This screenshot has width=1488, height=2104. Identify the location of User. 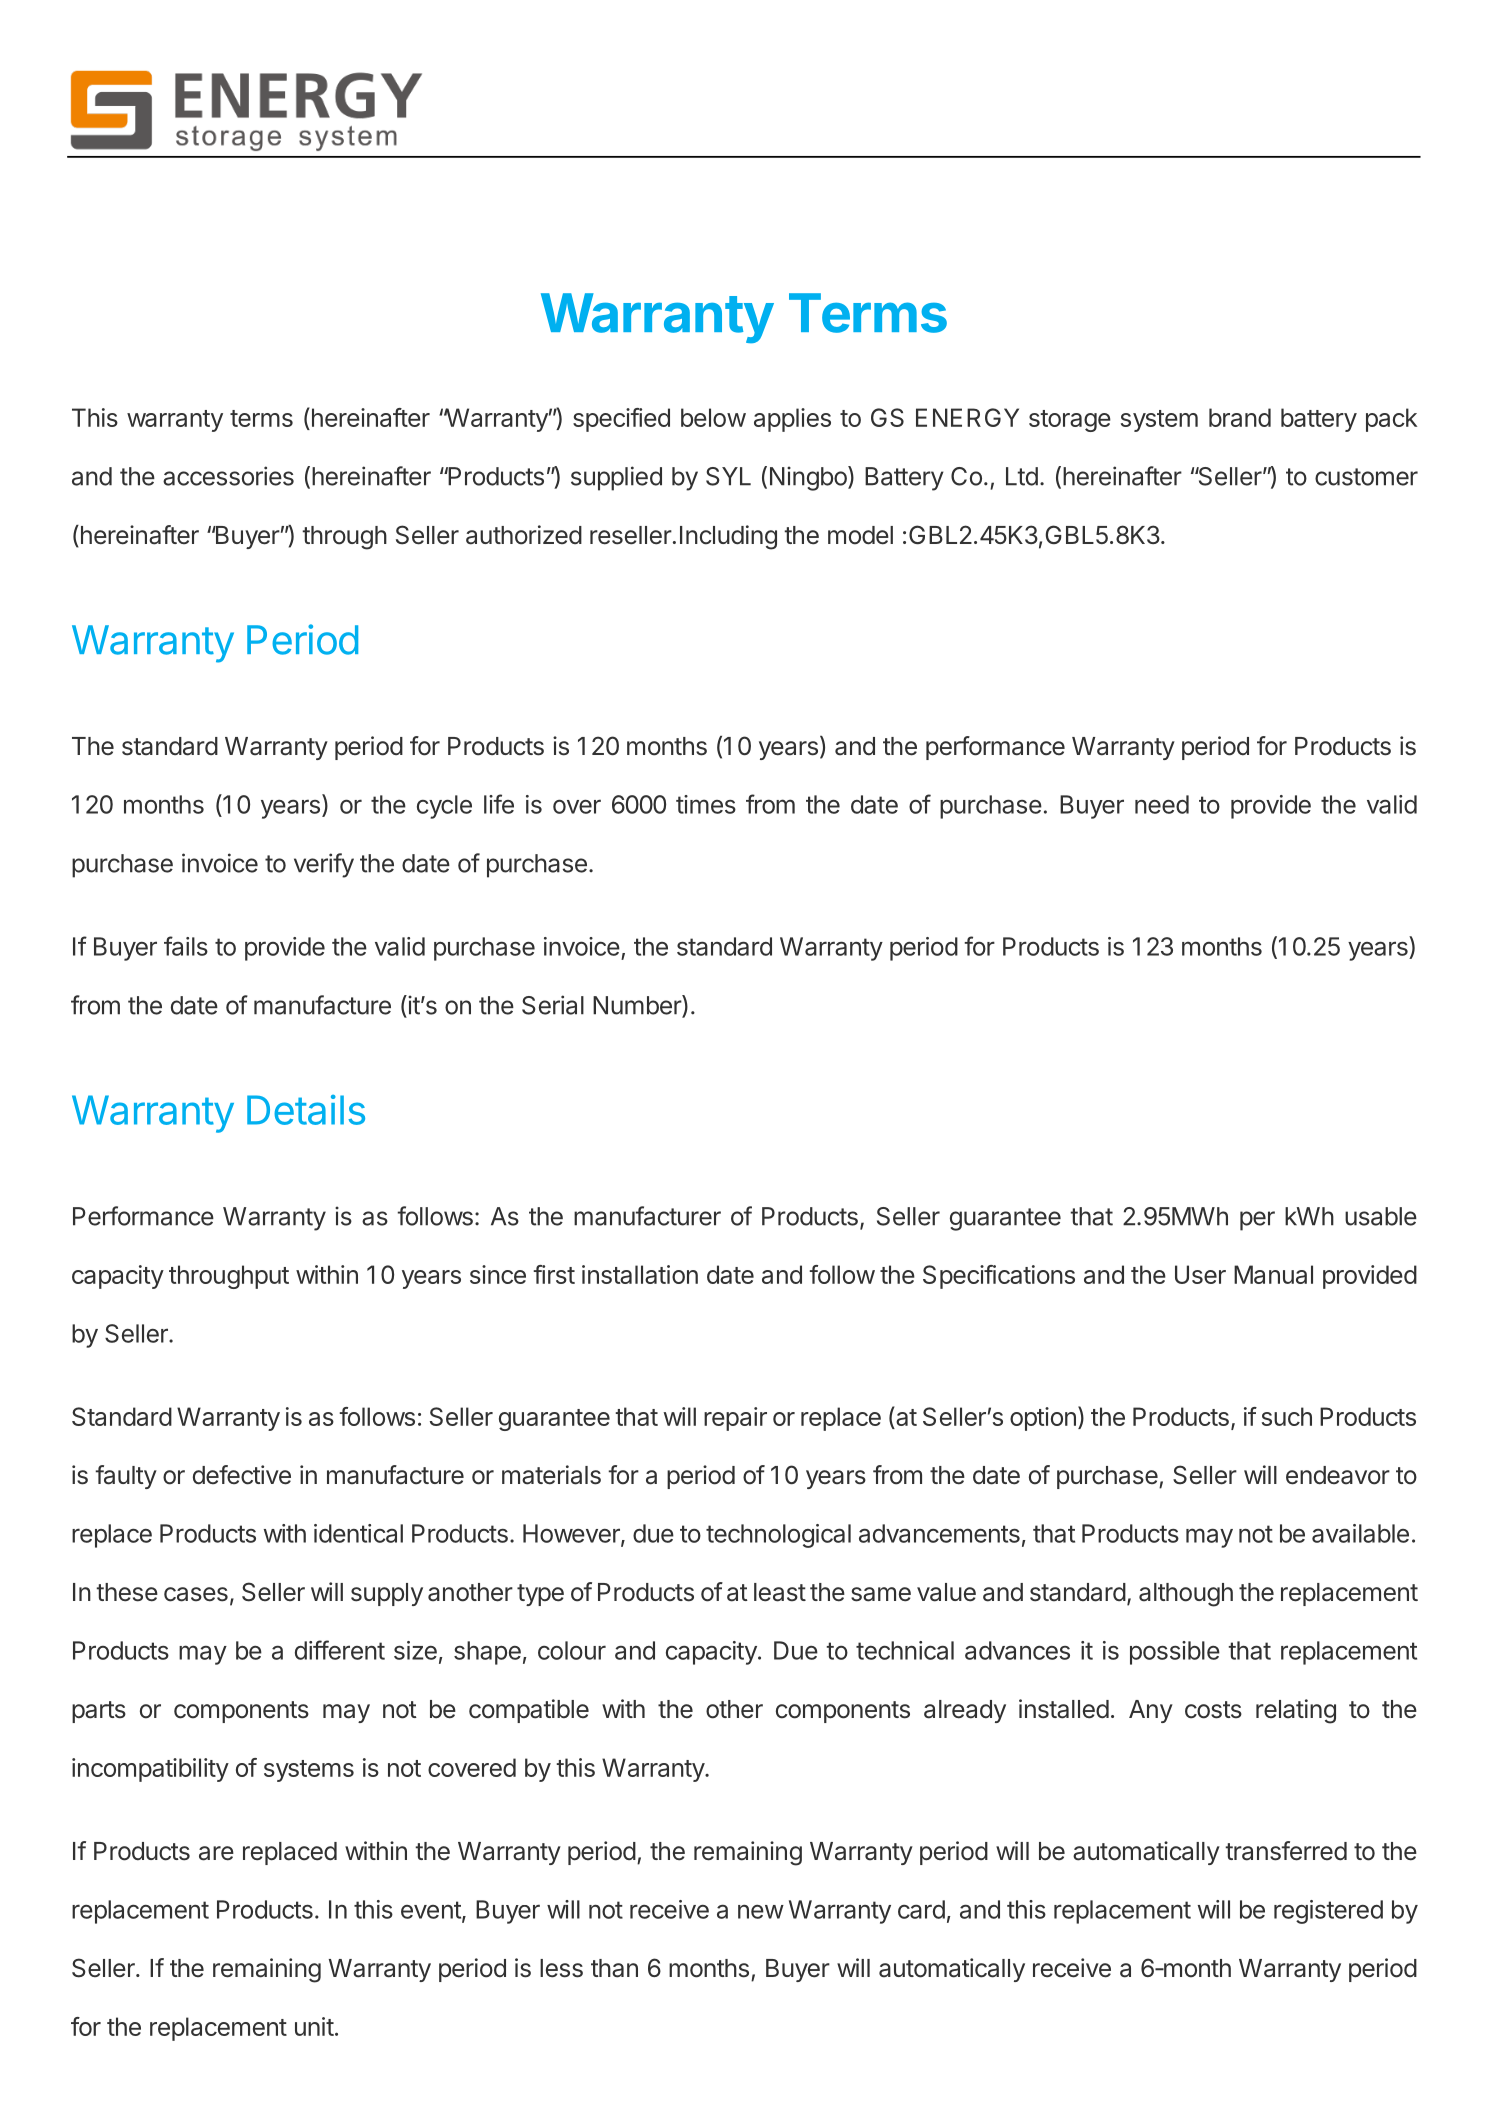
(1200, 1274).
